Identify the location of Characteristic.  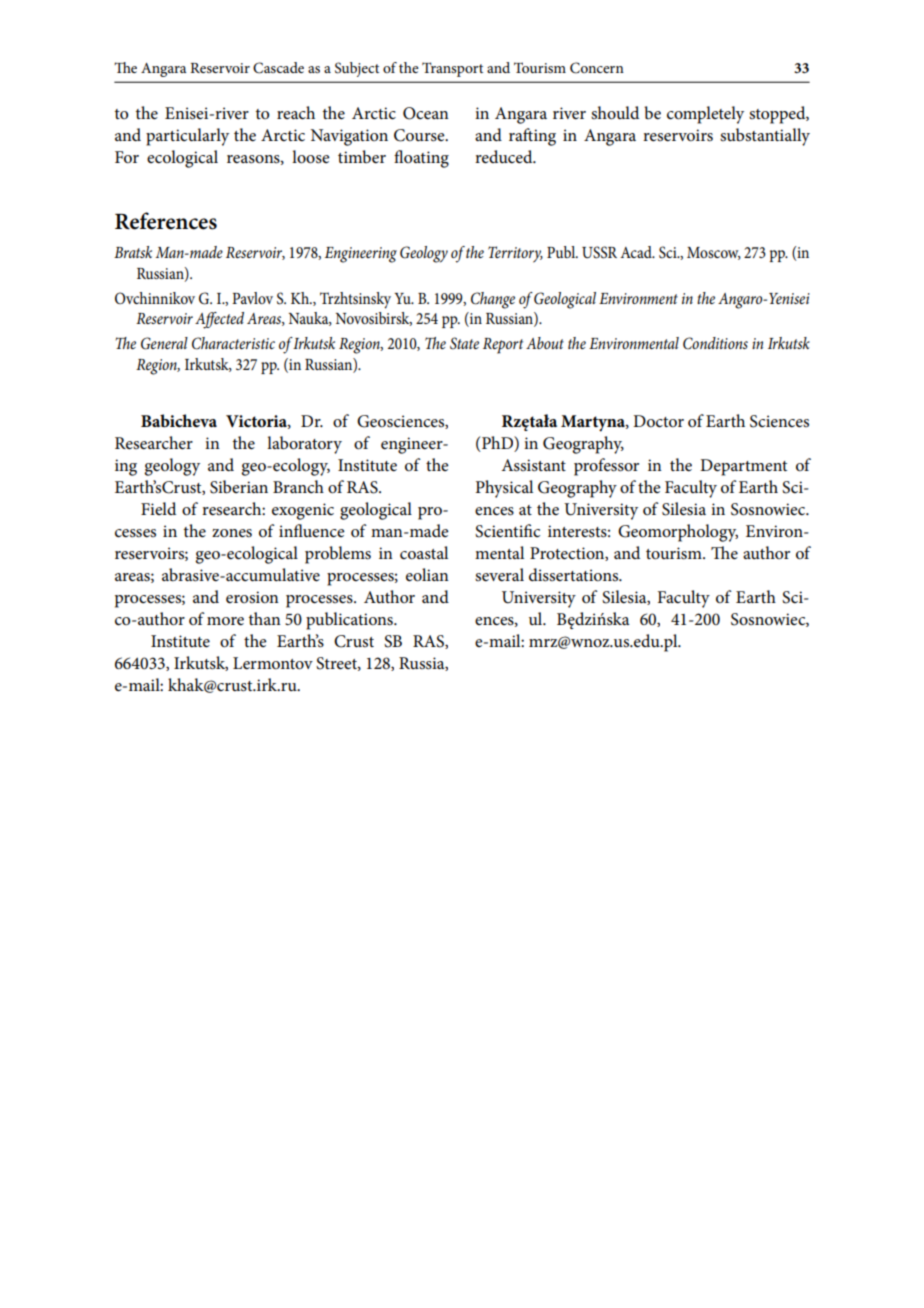
(233, 343).
